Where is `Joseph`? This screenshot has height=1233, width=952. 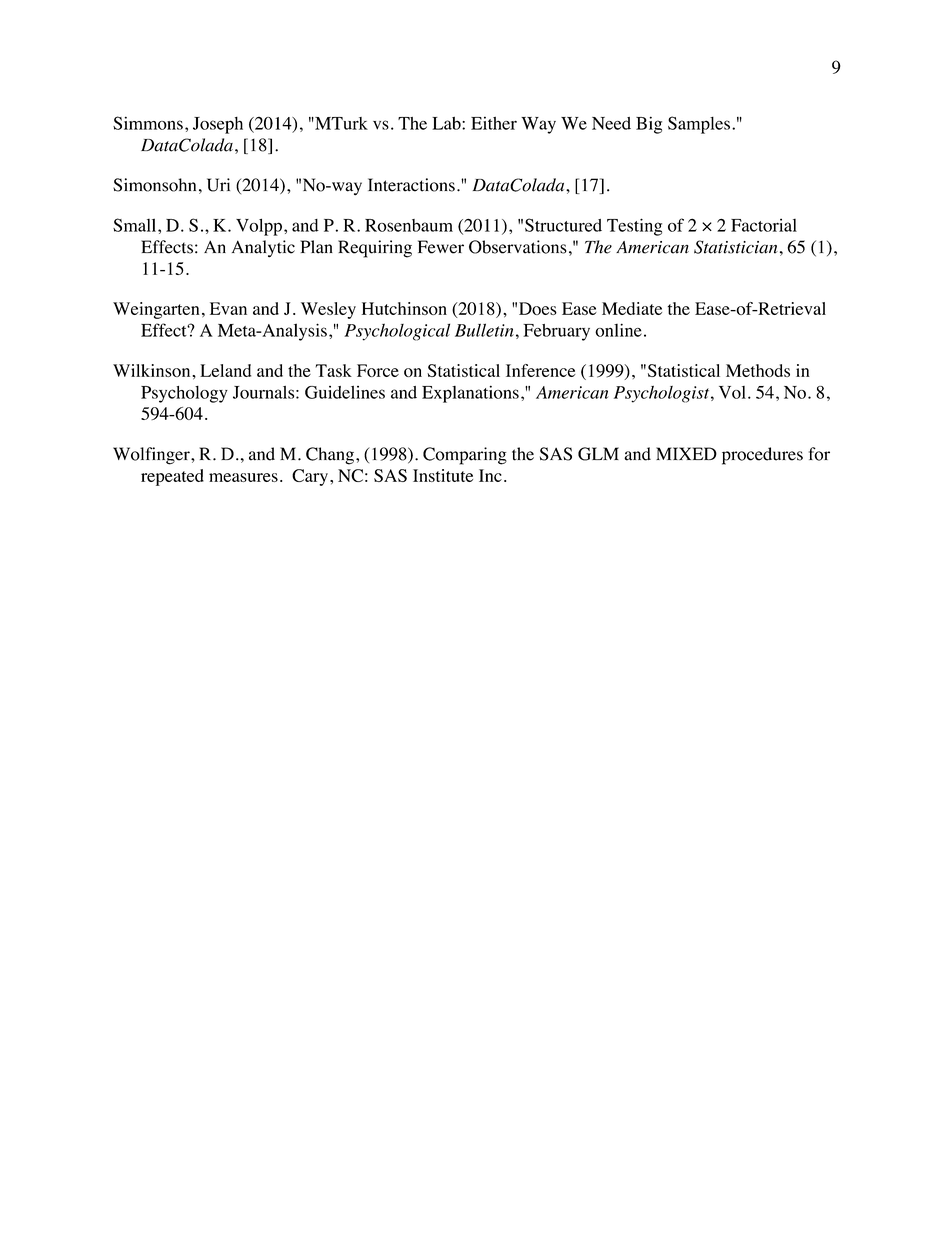
Joseph is located at coordinates (218, 125).
